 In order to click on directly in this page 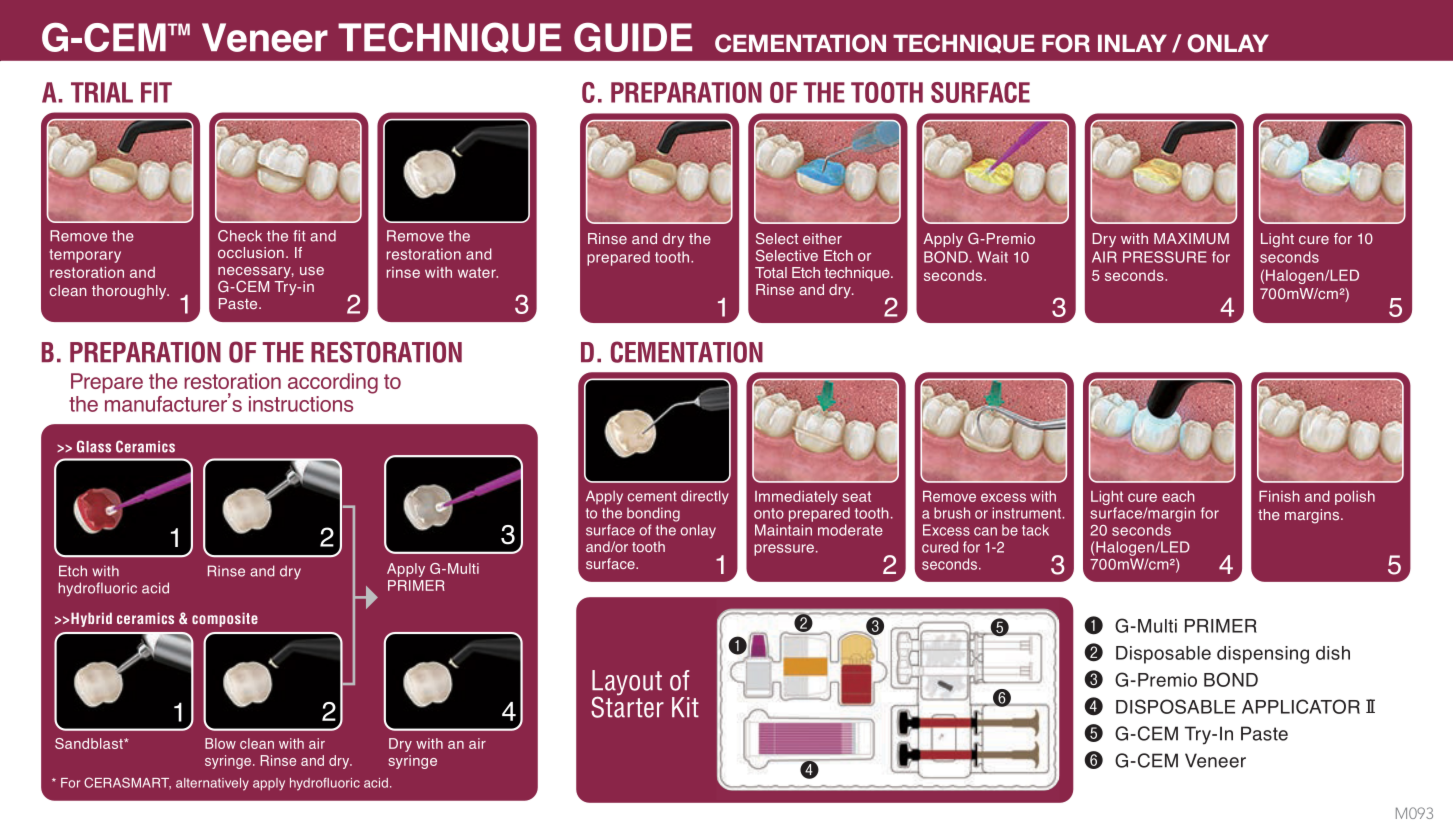, I will do `click(705, 497)`.
